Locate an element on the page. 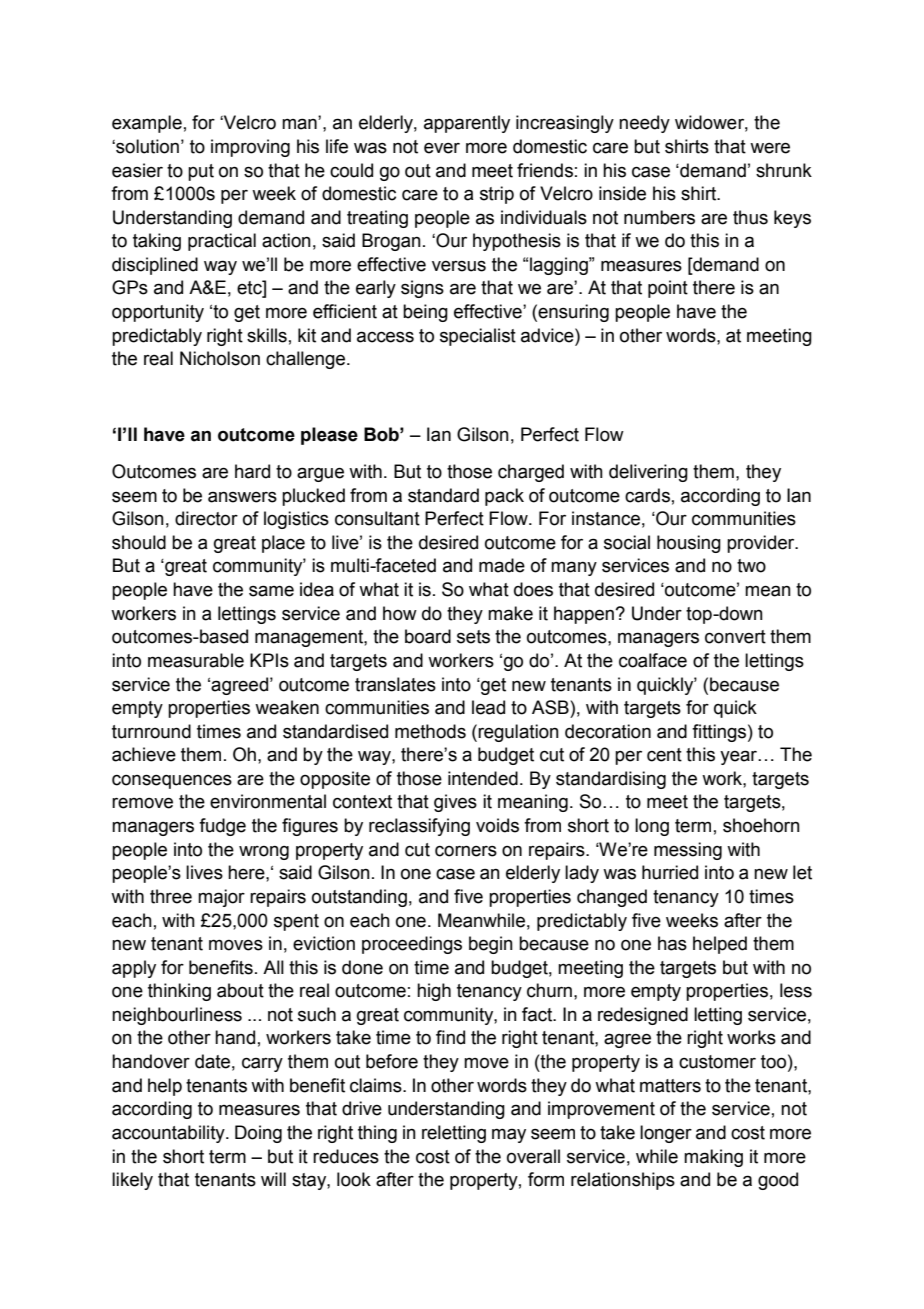 This page has height=1309, width=924. pack is located at coordinates (504, 497).
